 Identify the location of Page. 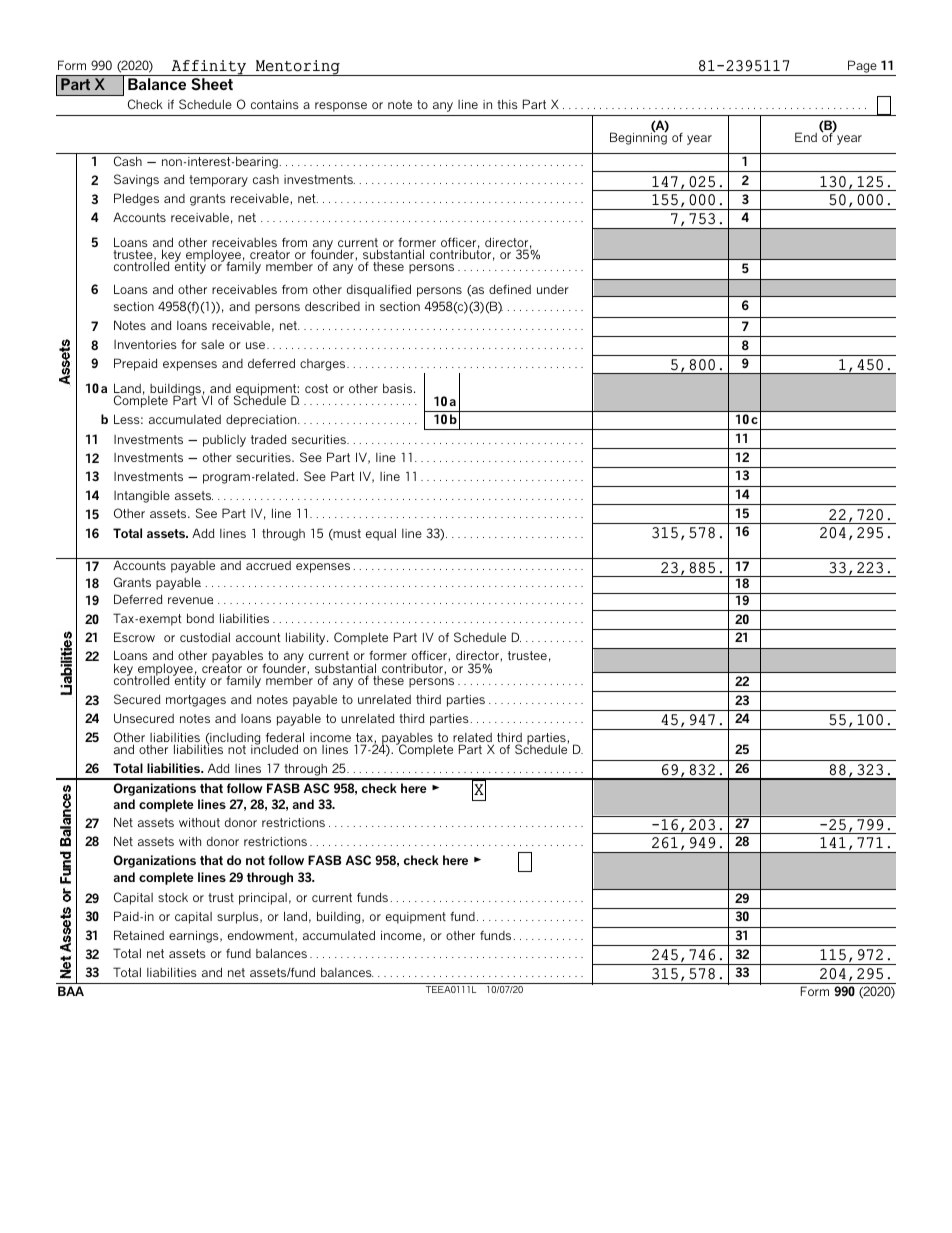
(862, 66).
